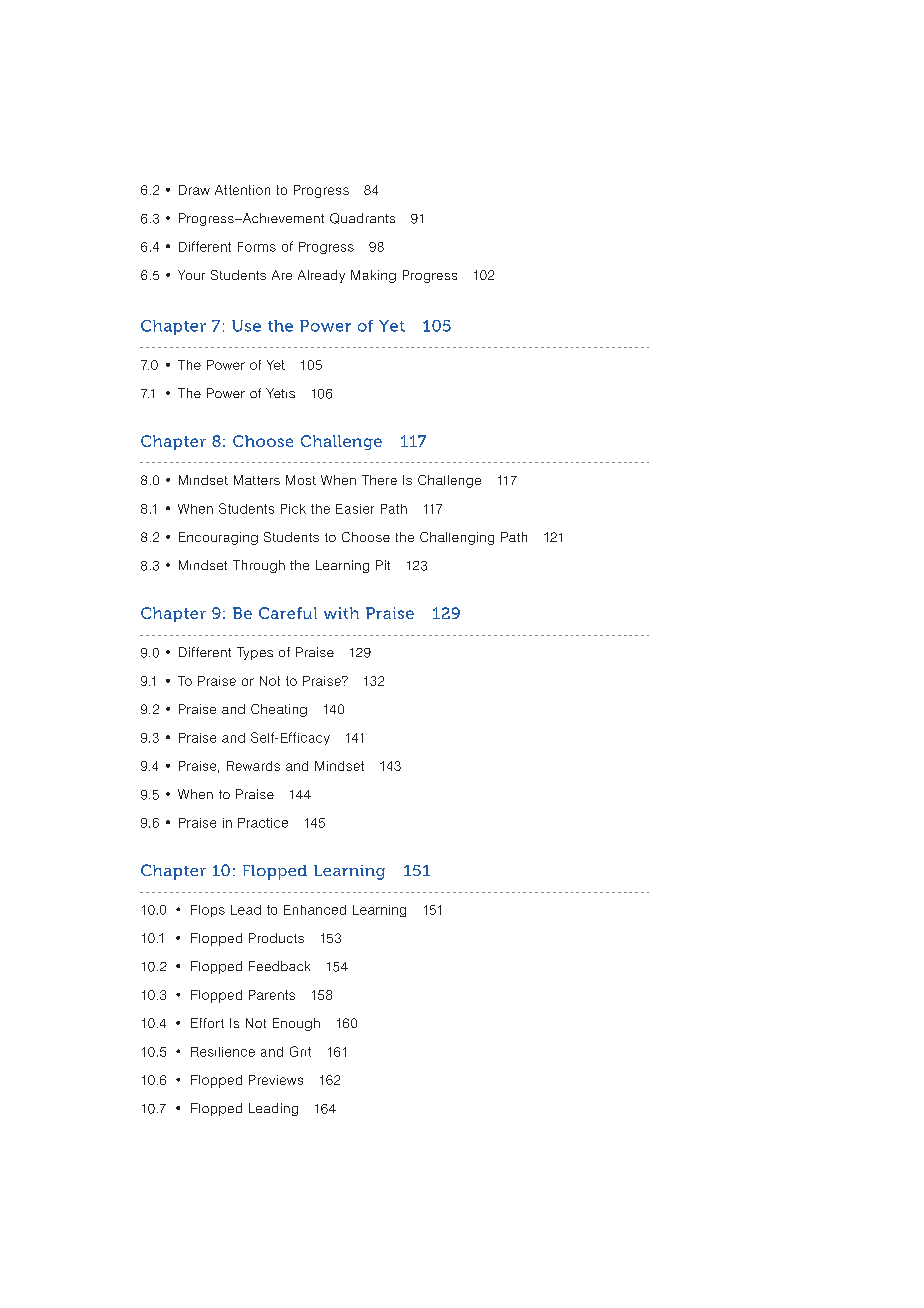 The width and height of the screenshot is (924, 1308). Describe the element at coordinates (301, 480) in the screenshot. I see `Most` at that location.
